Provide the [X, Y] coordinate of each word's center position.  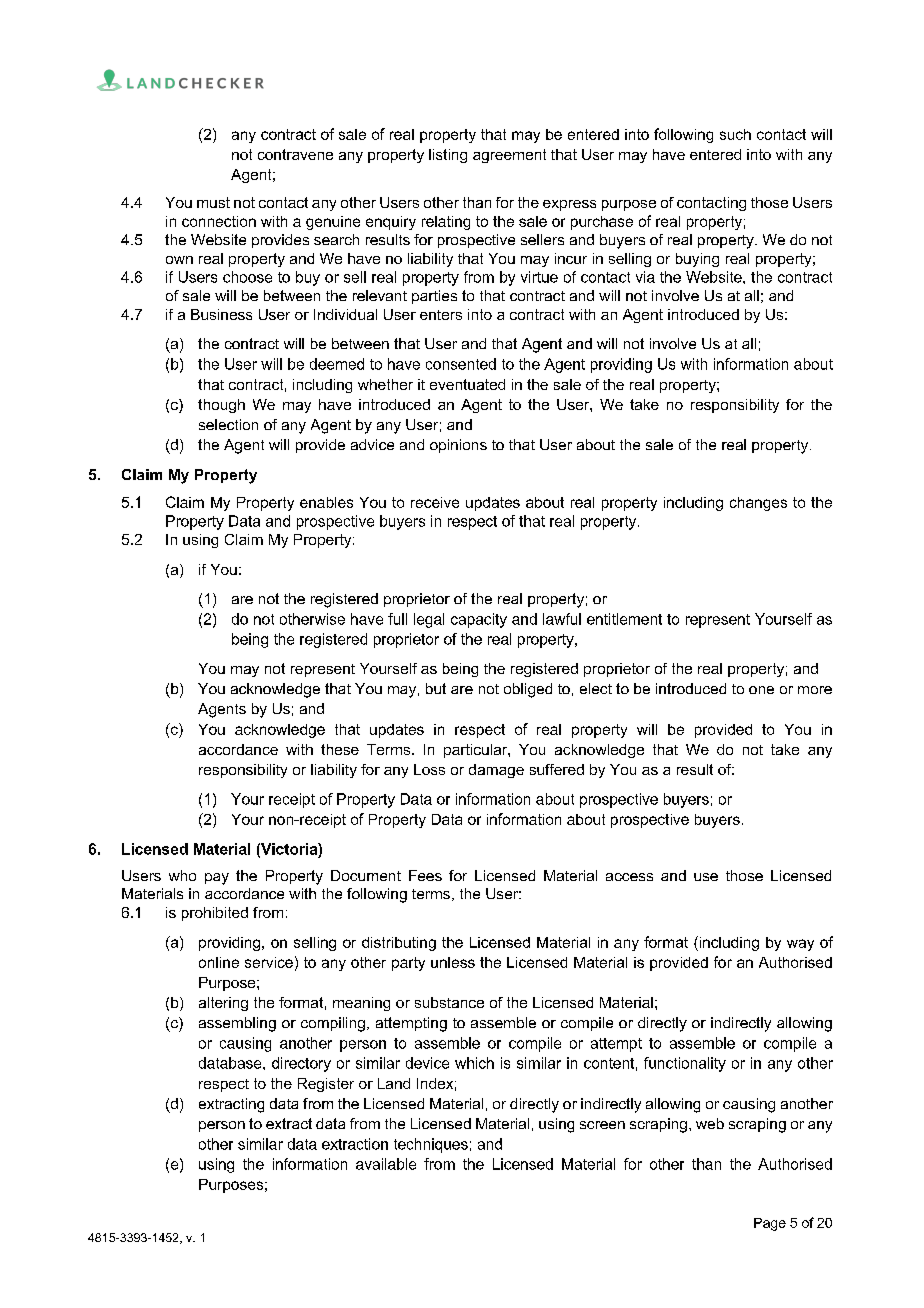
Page [770, 1224]
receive [435, 502]
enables [326, 502]
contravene [295, 154]
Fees [425, 875]
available [386, 1164]
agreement [509, 156]
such [735, 134]
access [629, 877]
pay [217, 879]
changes [758, 504]
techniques [431, 1145]
